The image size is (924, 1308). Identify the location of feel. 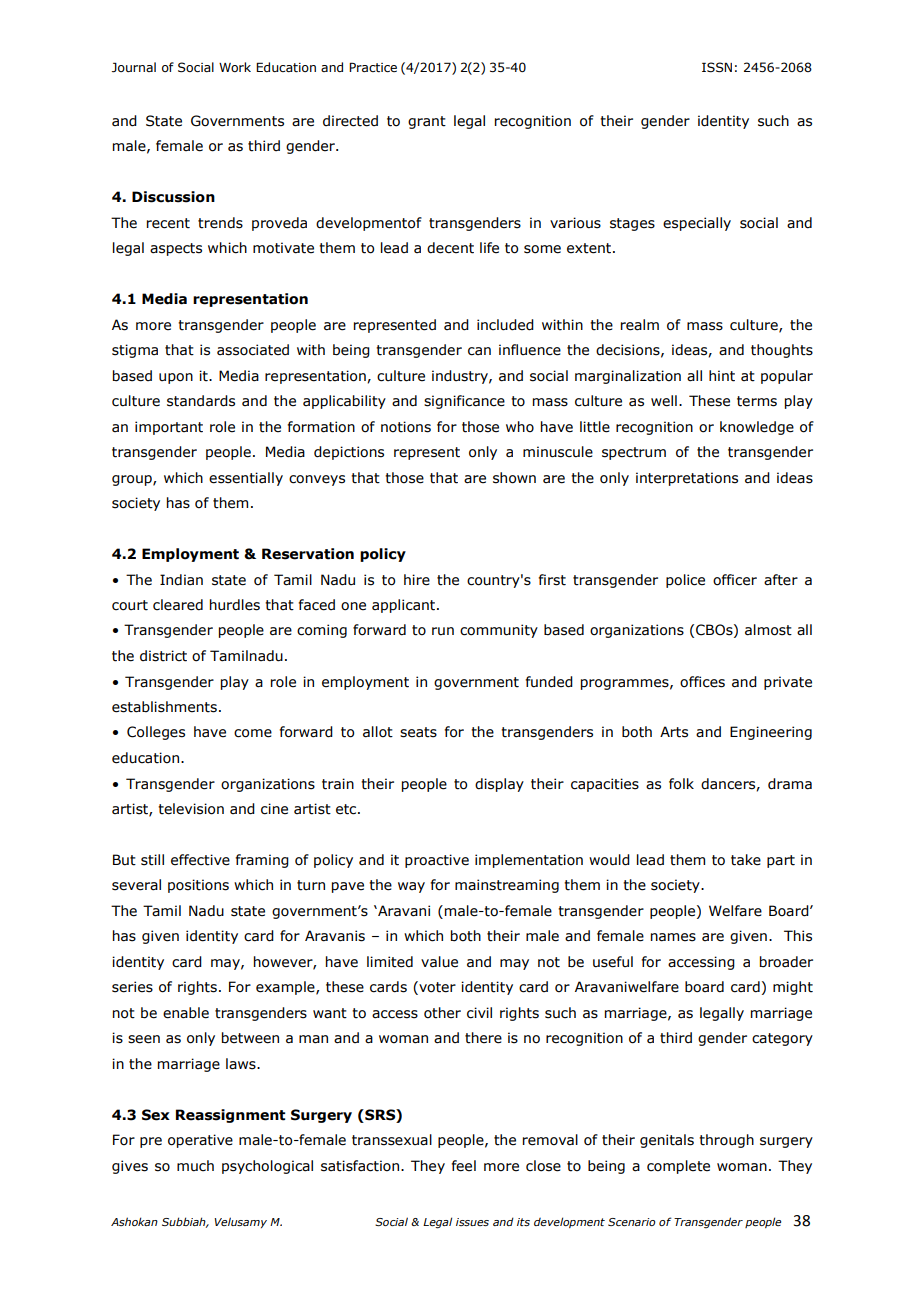
(464, 1166).
